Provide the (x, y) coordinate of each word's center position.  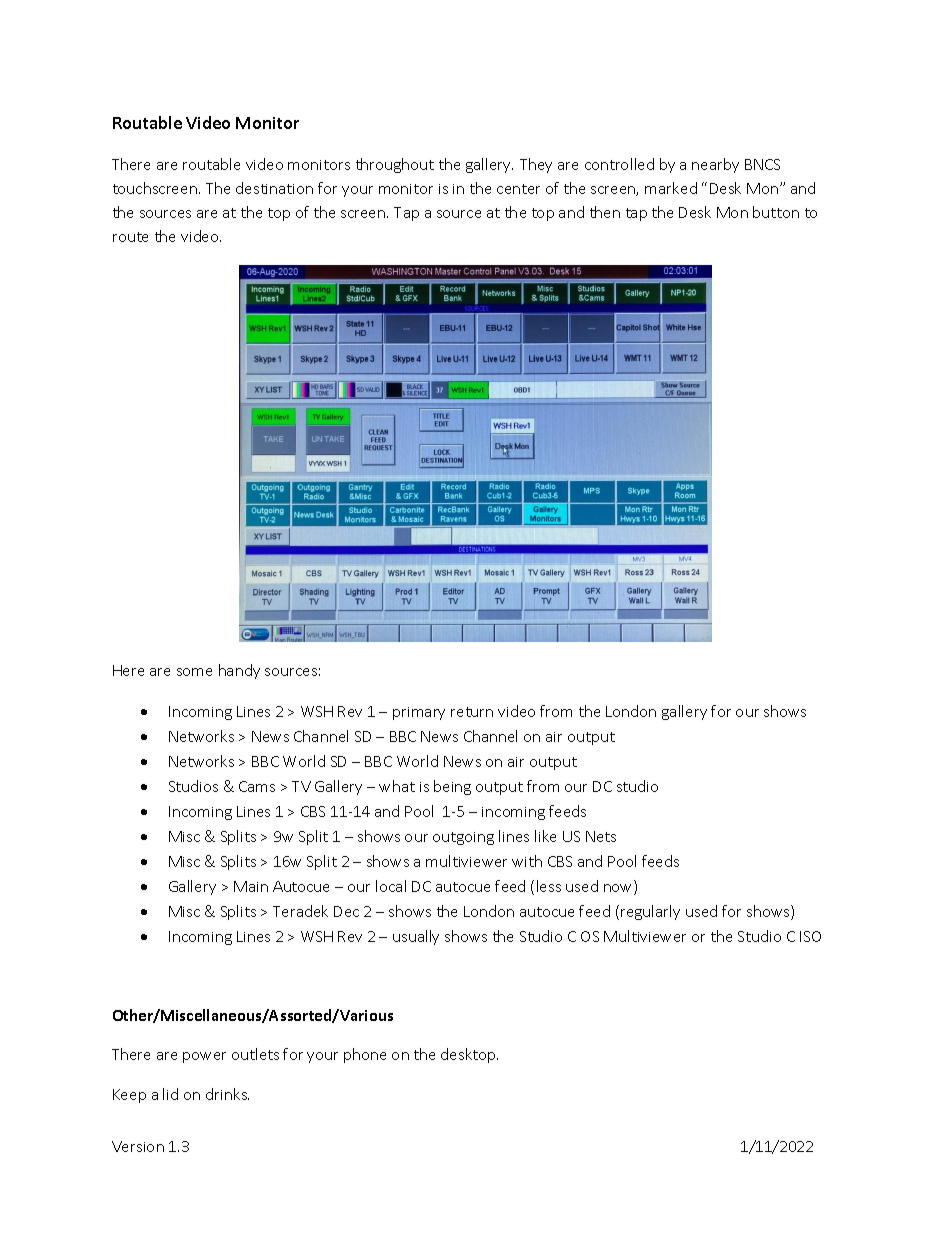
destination (274, 188)
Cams (257, 786)
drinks (227, 1094)
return (472, 712)
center (518, 189)
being (452, 787)
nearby (715, 165)
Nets (601, 836)
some (194, 672)
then (605, 212)
